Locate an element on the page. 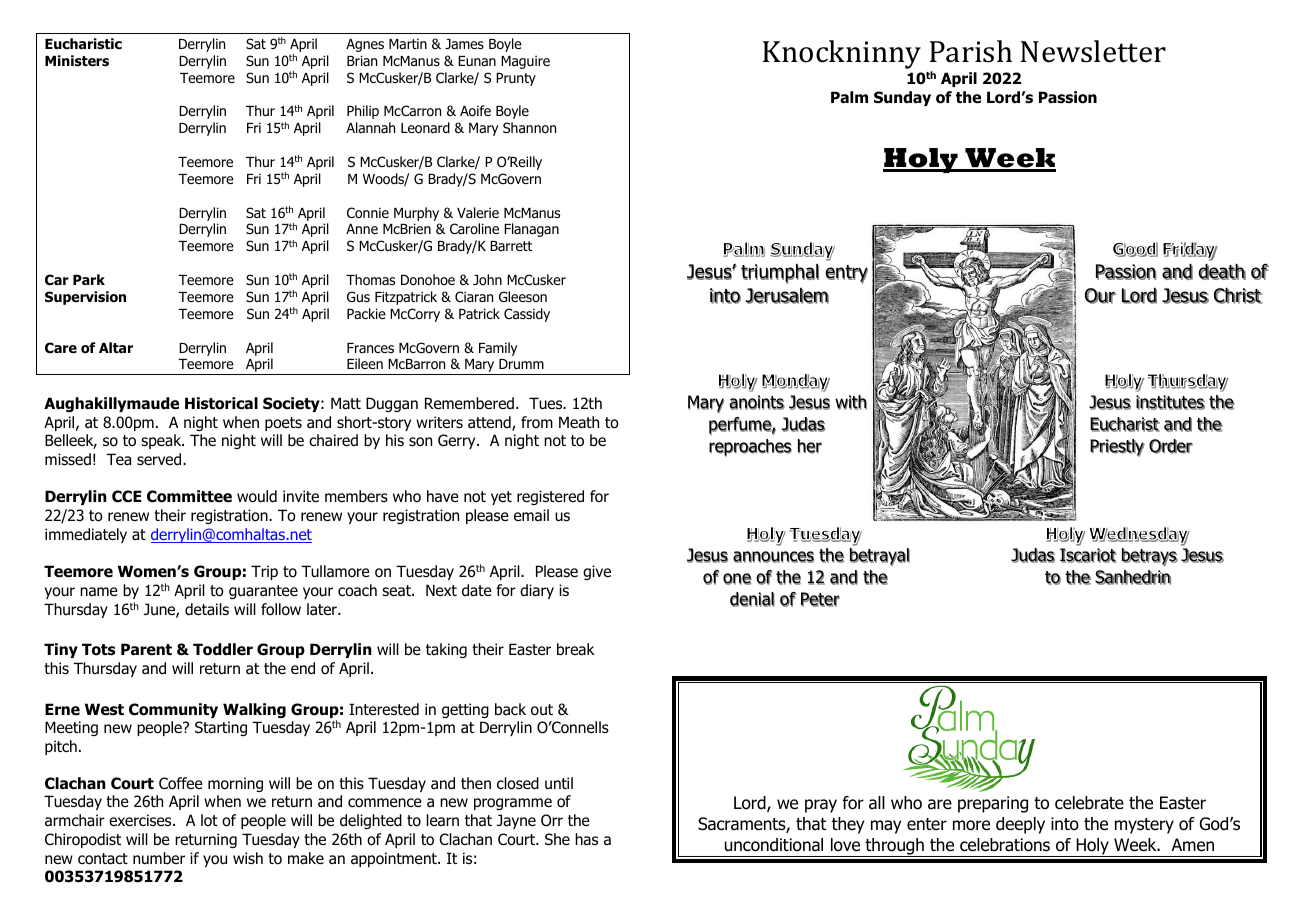 This image has width=1308, height=924. mystery is located at coordinates (1144, 826).
